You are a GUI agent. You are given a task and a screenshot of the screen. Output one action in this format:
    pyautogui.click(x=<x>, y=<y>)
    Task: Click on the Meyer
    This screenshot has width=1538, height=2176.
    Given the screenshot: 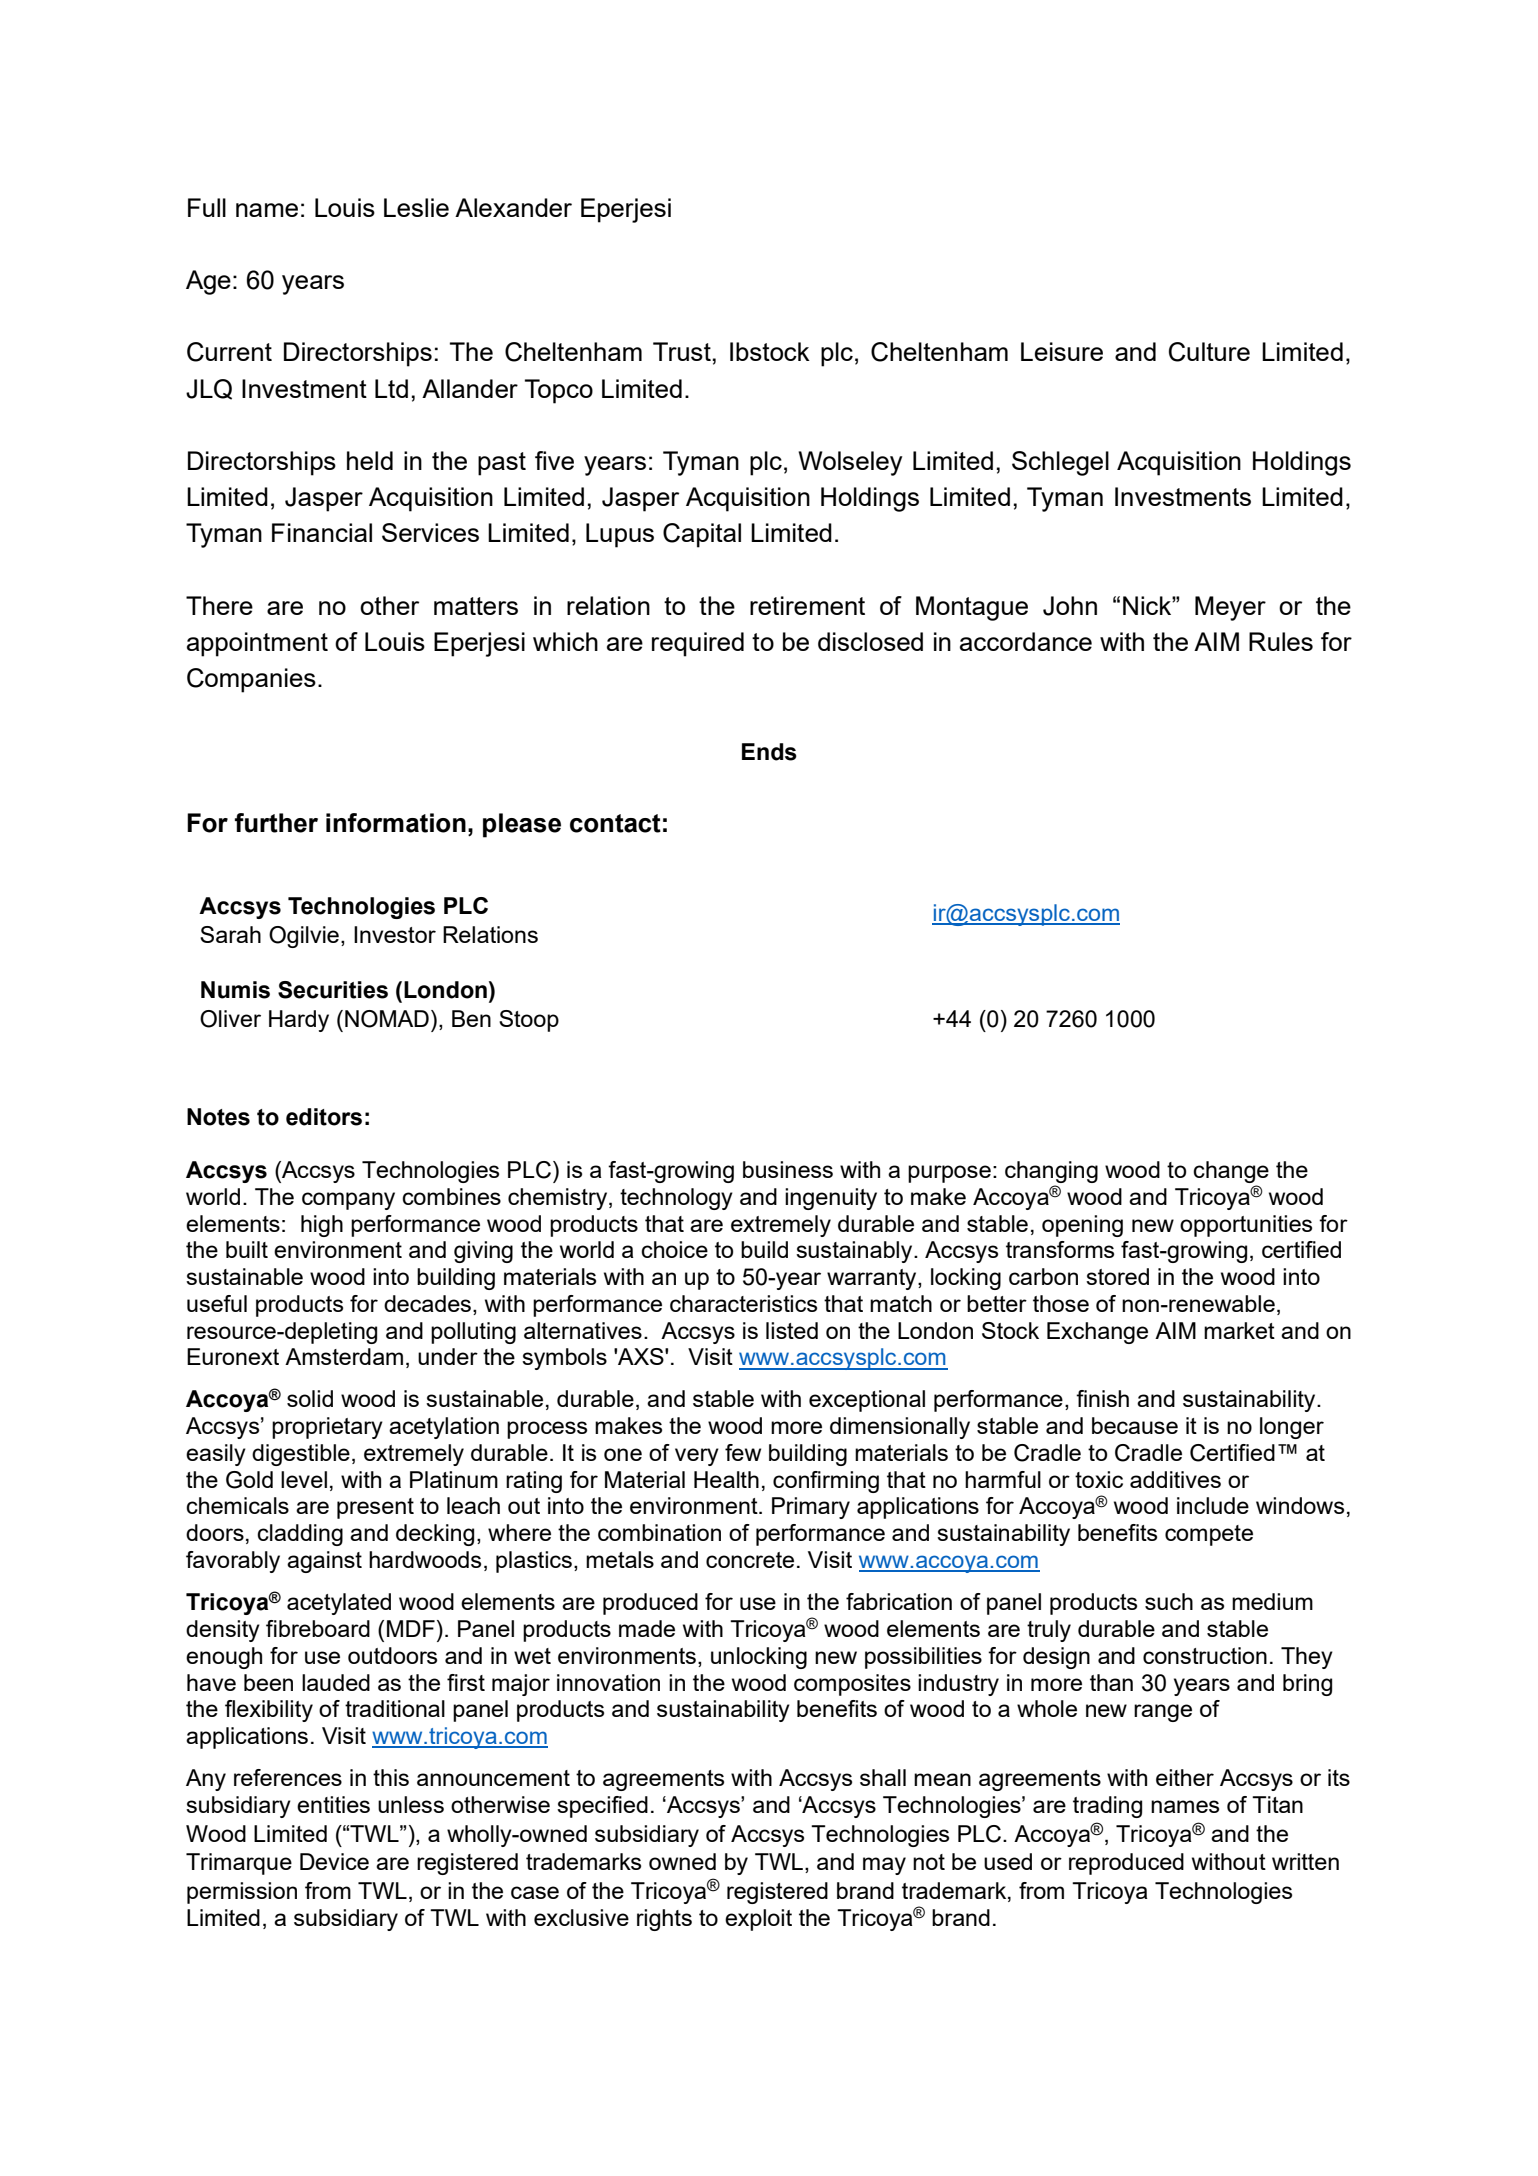 What is the action you would take?
    pyautogui.click(x=1230, y=608)
